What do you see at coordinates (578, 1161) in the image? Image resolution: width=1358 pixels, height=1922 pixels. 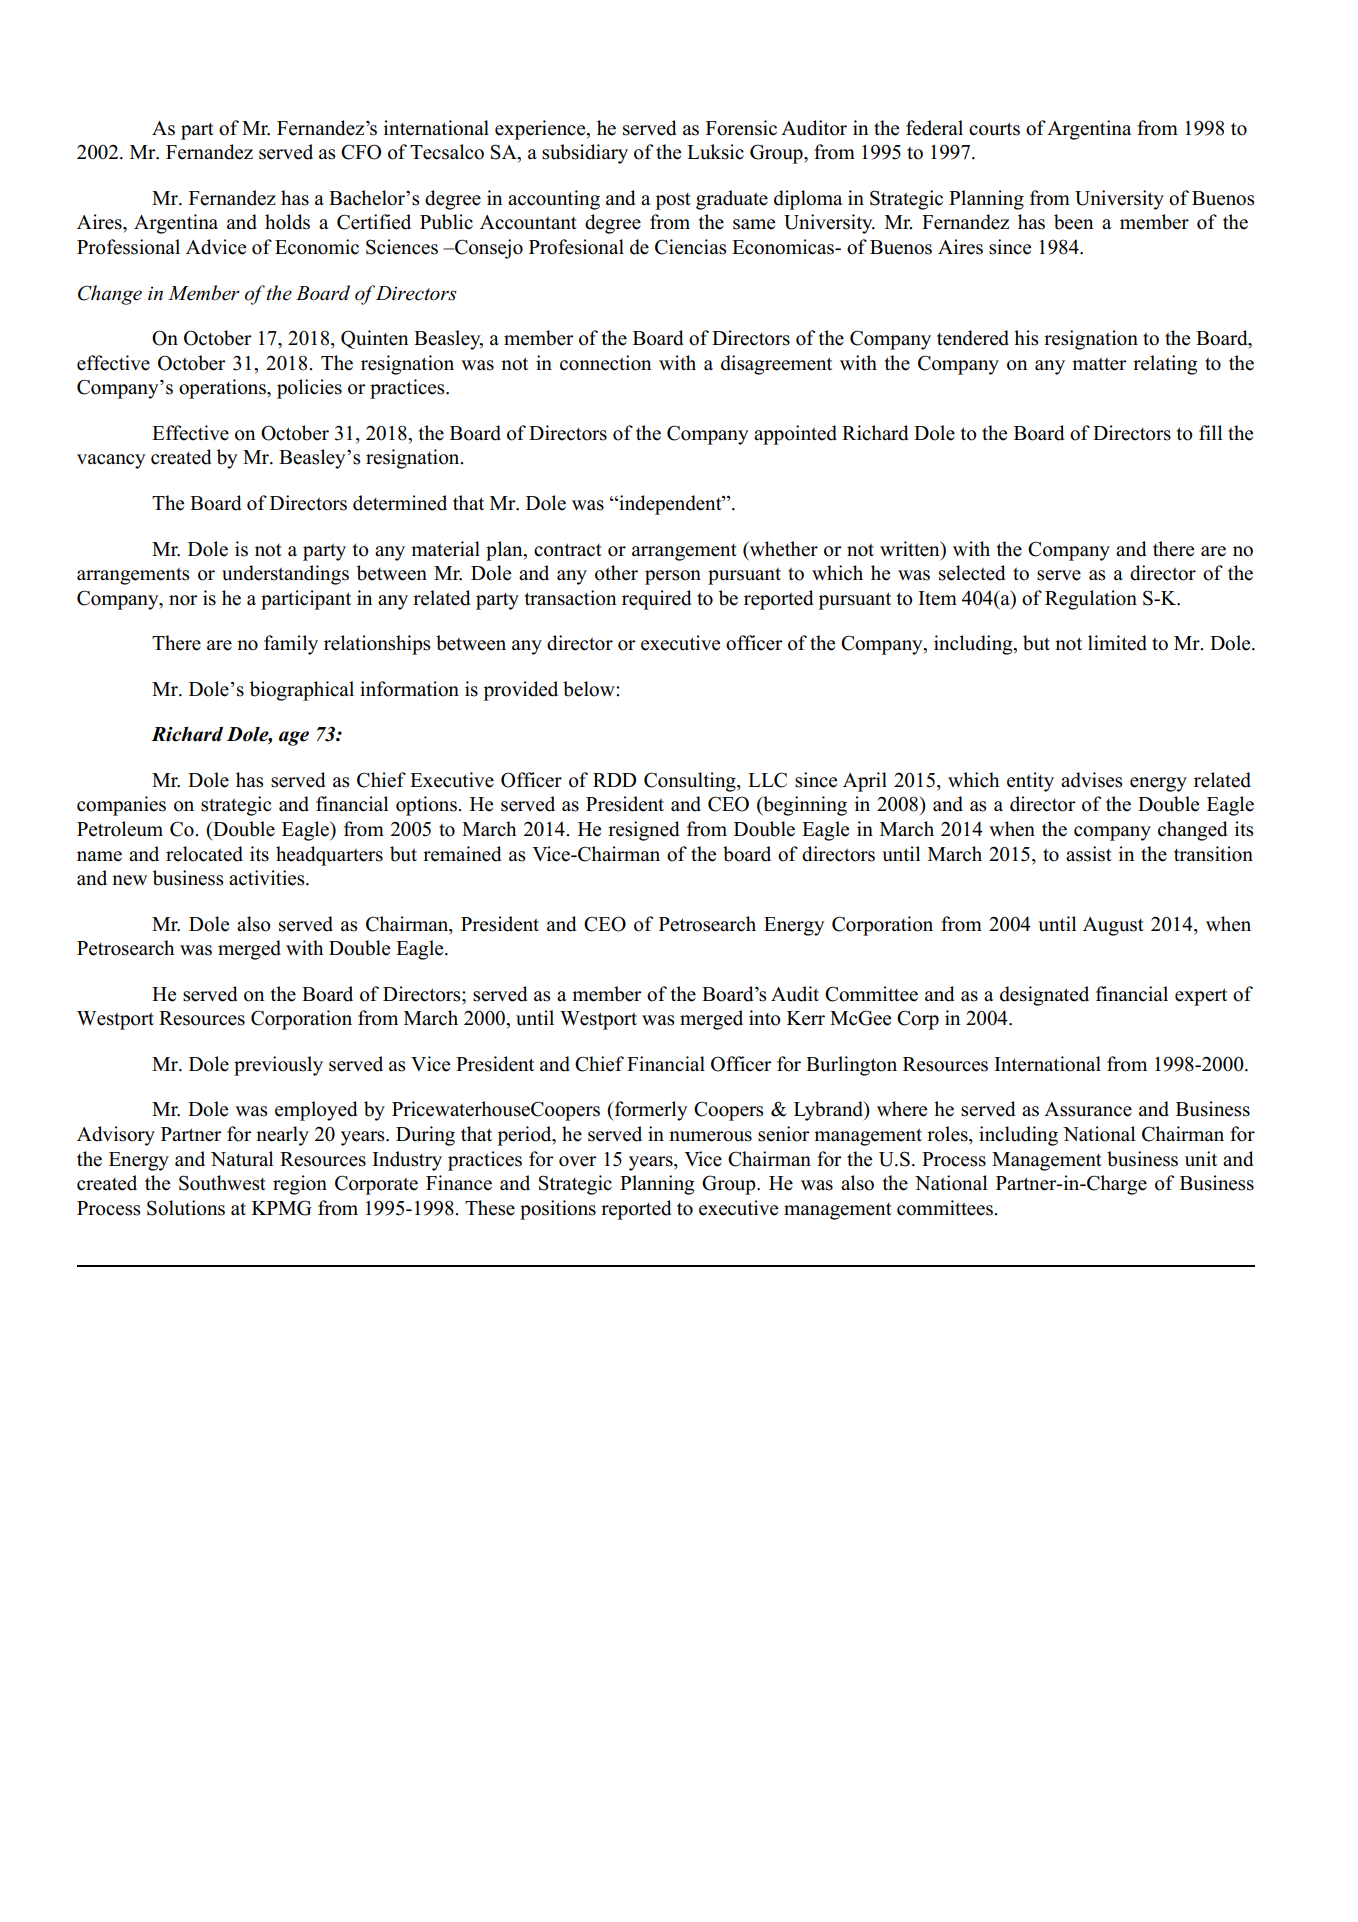 I see `over` at bounding box center [578, 1161].
